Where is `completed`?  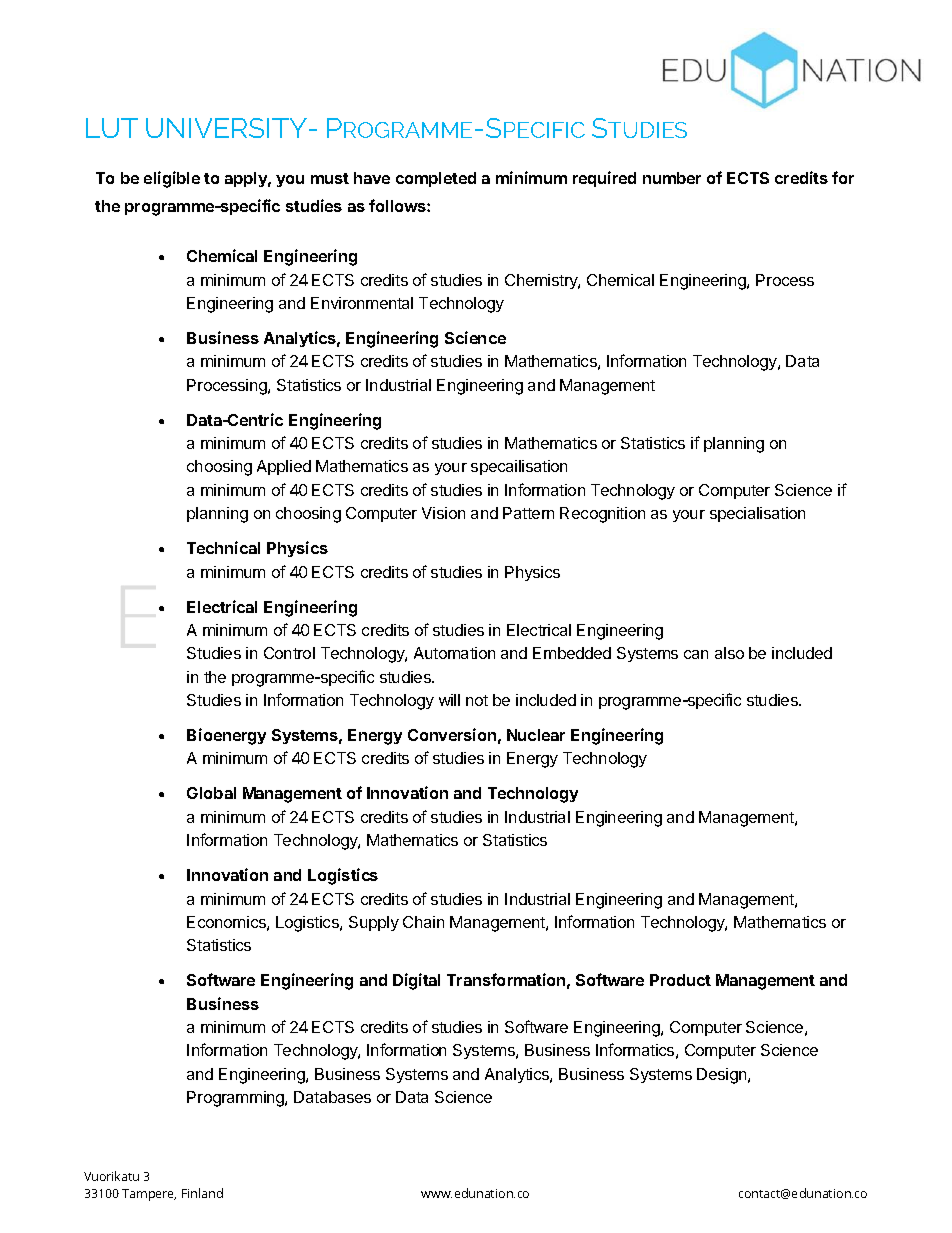 completed is located at coordinates (436, 179).
